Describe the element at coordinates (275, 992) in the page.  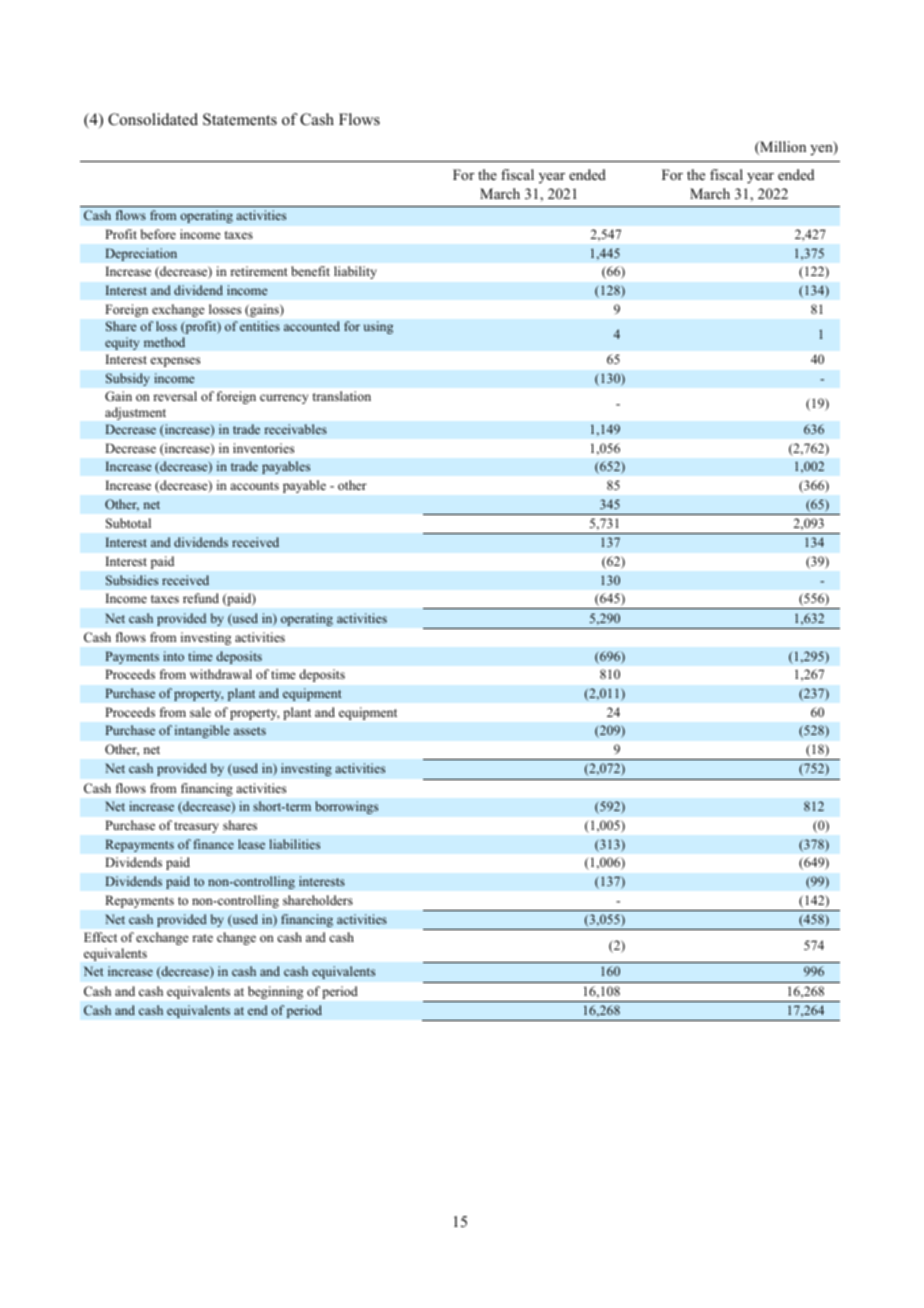
I see `beginning` at that location.
